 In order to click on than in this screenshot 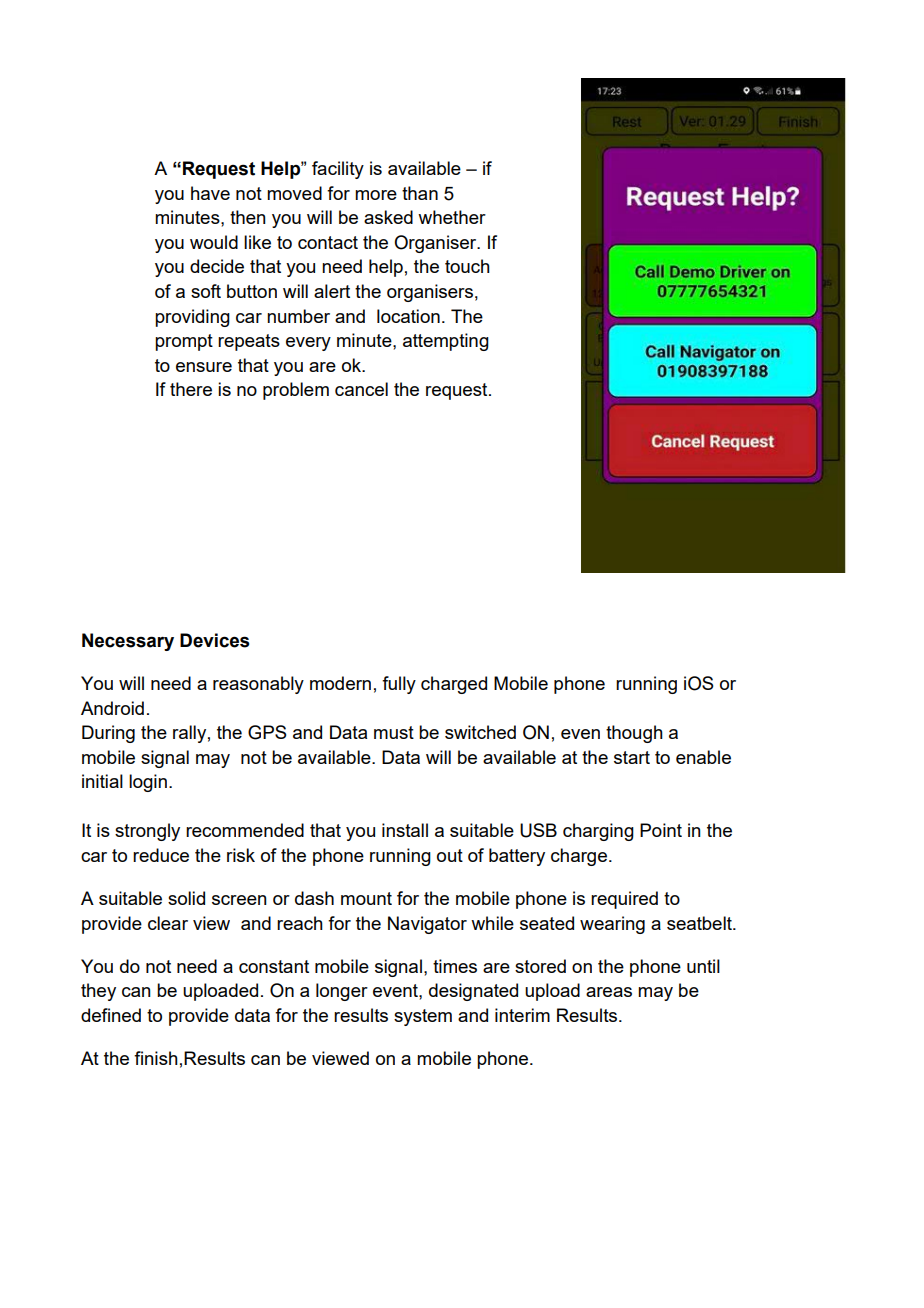, I will do `click(420, 193)`.
